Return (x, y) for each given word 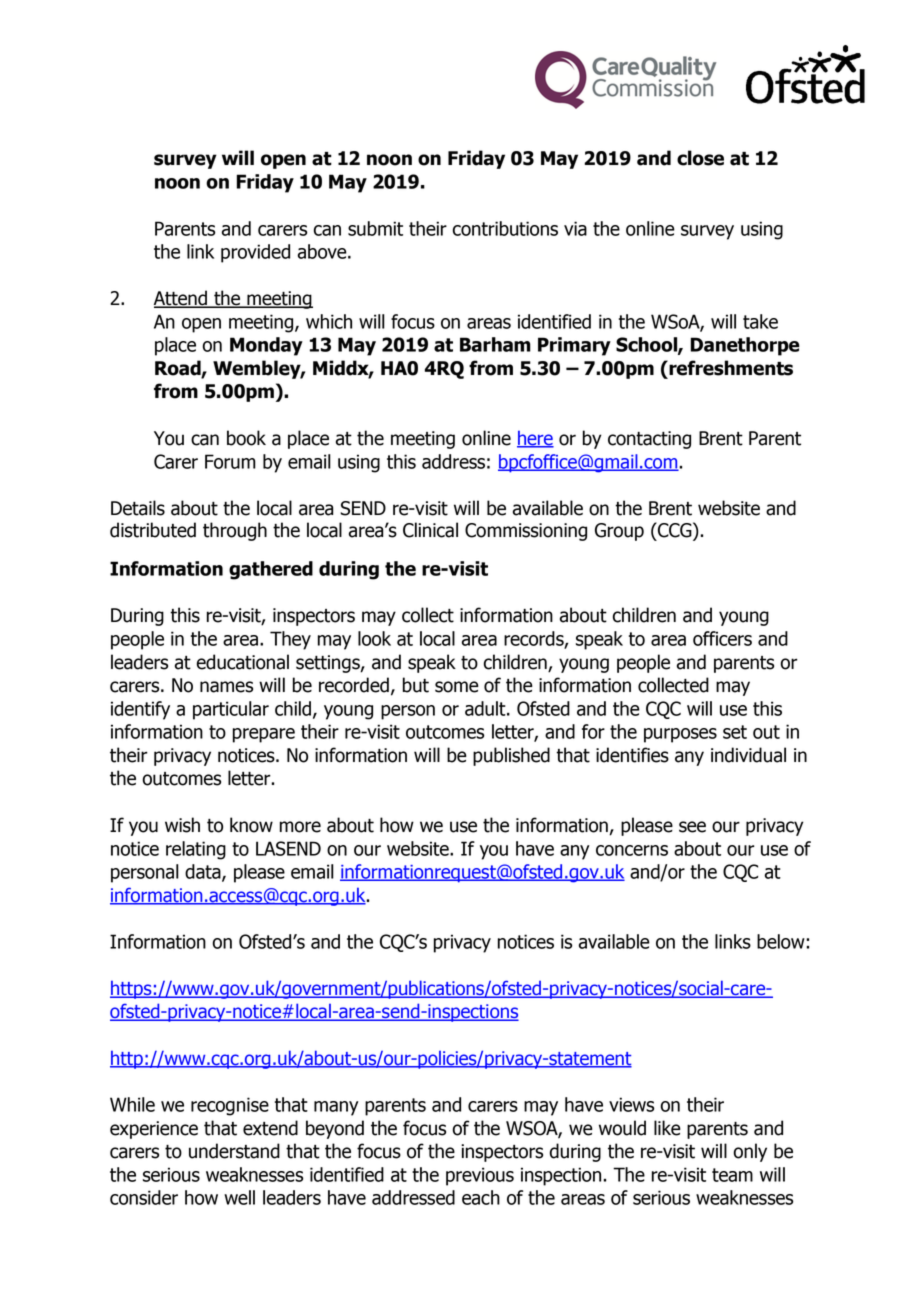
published (511, 756)
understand (234, 1151)
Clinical (430, 530)
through (235, 531)
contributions (505, 228)
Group (619, 532)
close (700, 158)
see (692, 827)
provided (255, 253)
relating (196, 850)
